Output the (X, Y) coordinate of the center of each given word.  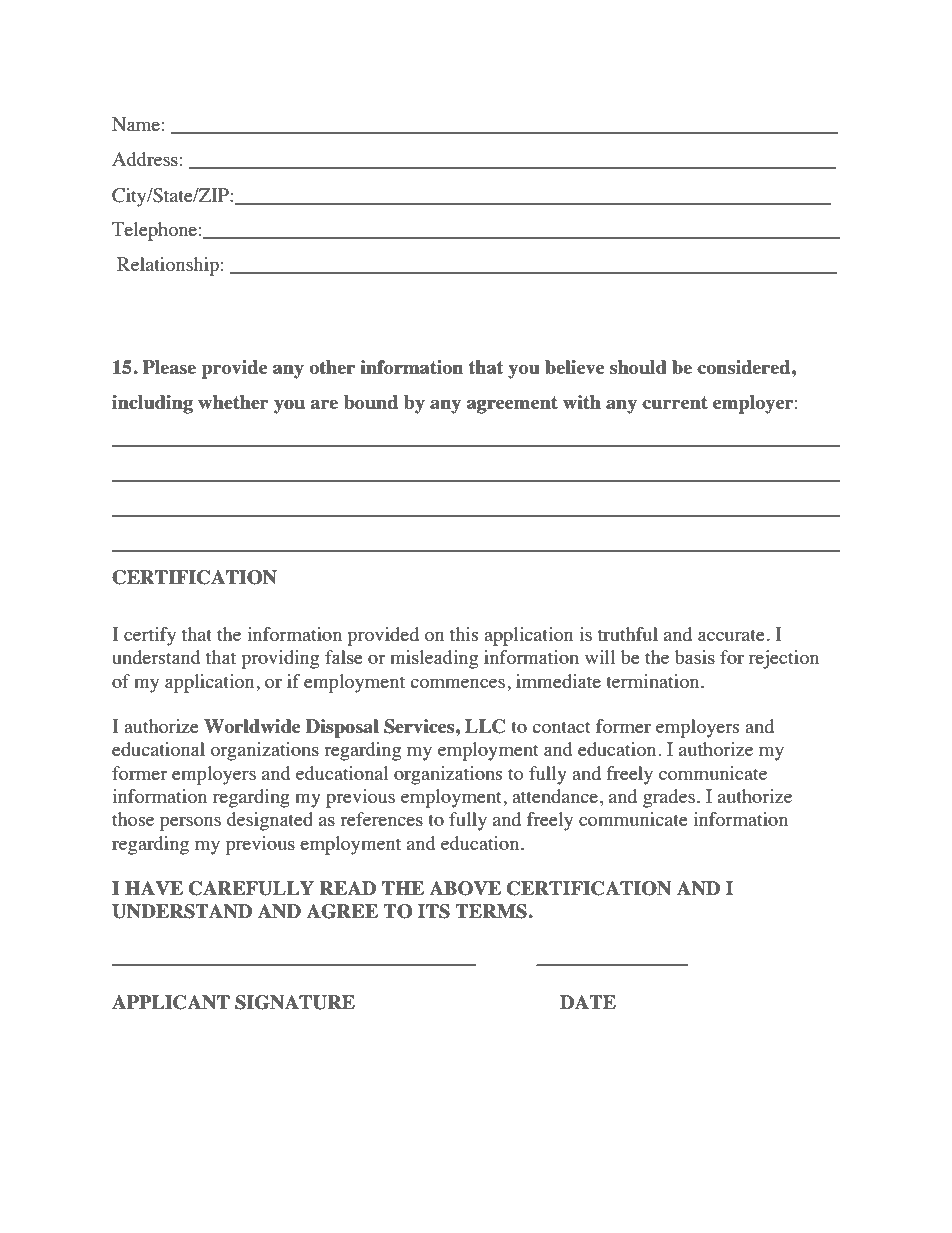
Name (136, 124)
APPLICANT (171, 1002)
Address (145, 159)
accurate (731, 635)
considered (745, 367)
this (464, 634)
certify (150, 636)
